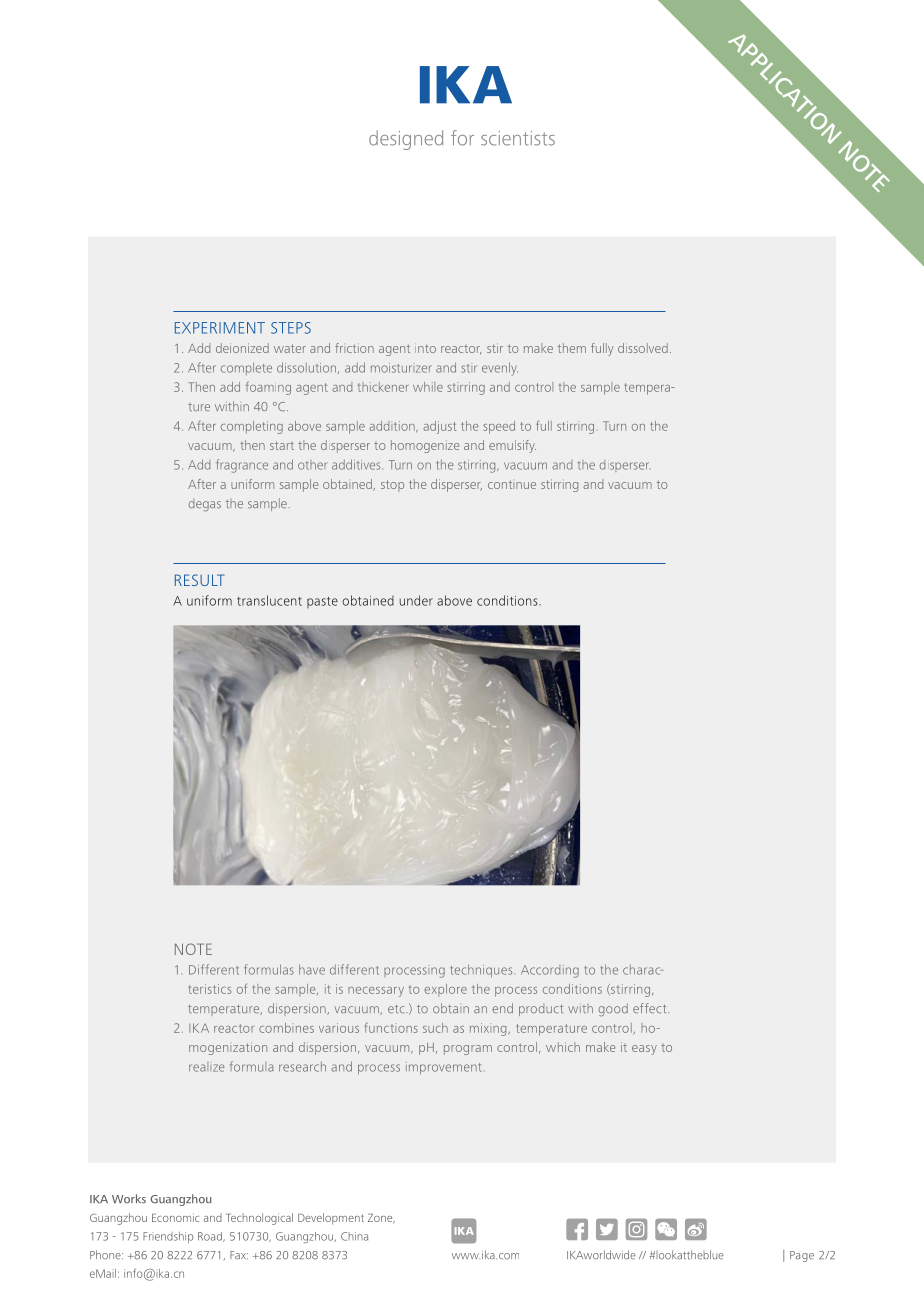 The image size is (924, 1308). What do you see at coordinates (416, 600) in the page?
I see `under` at bounding box center [416, 600].
